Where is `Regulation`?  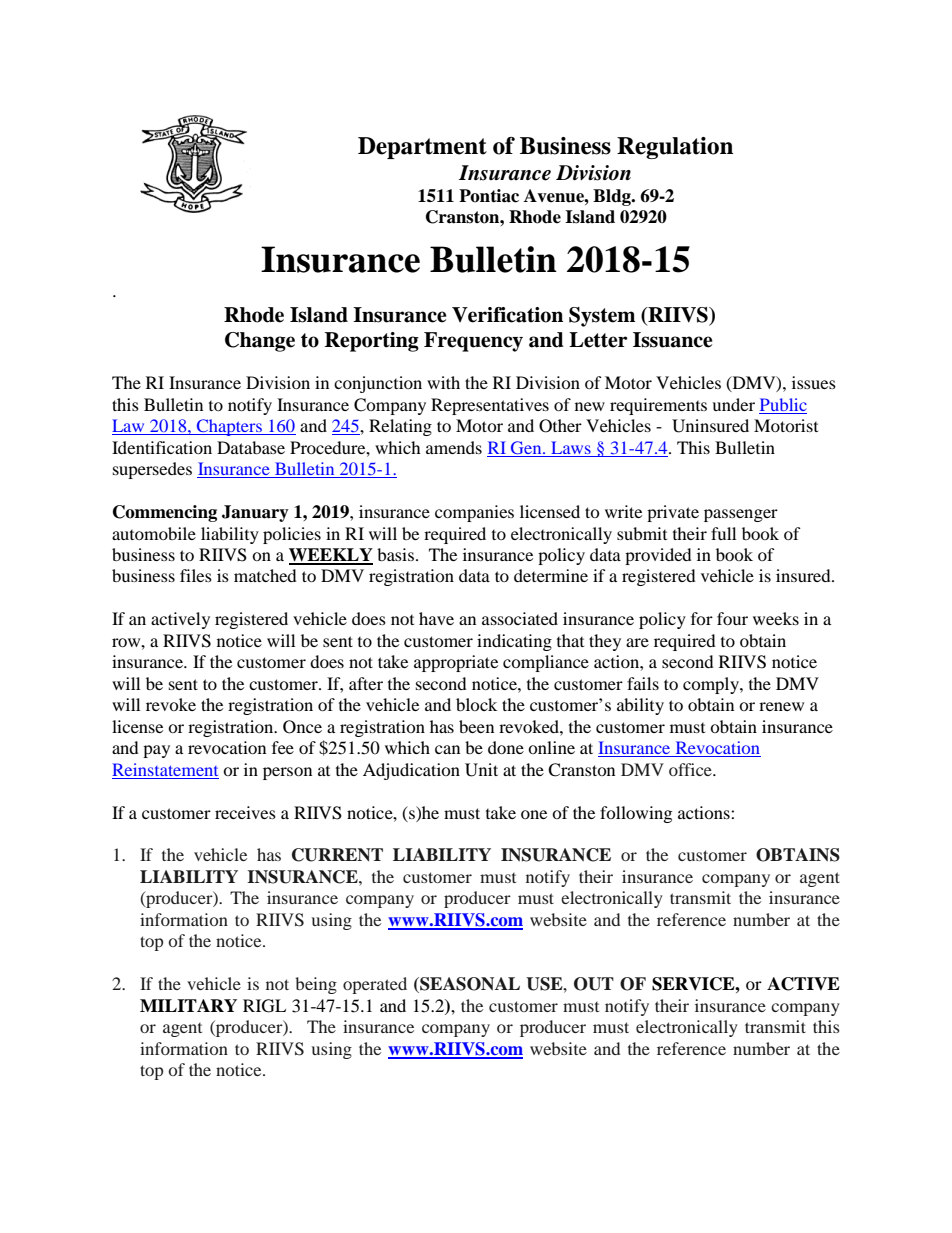 Regulation is located at coordinates (675, 148).
